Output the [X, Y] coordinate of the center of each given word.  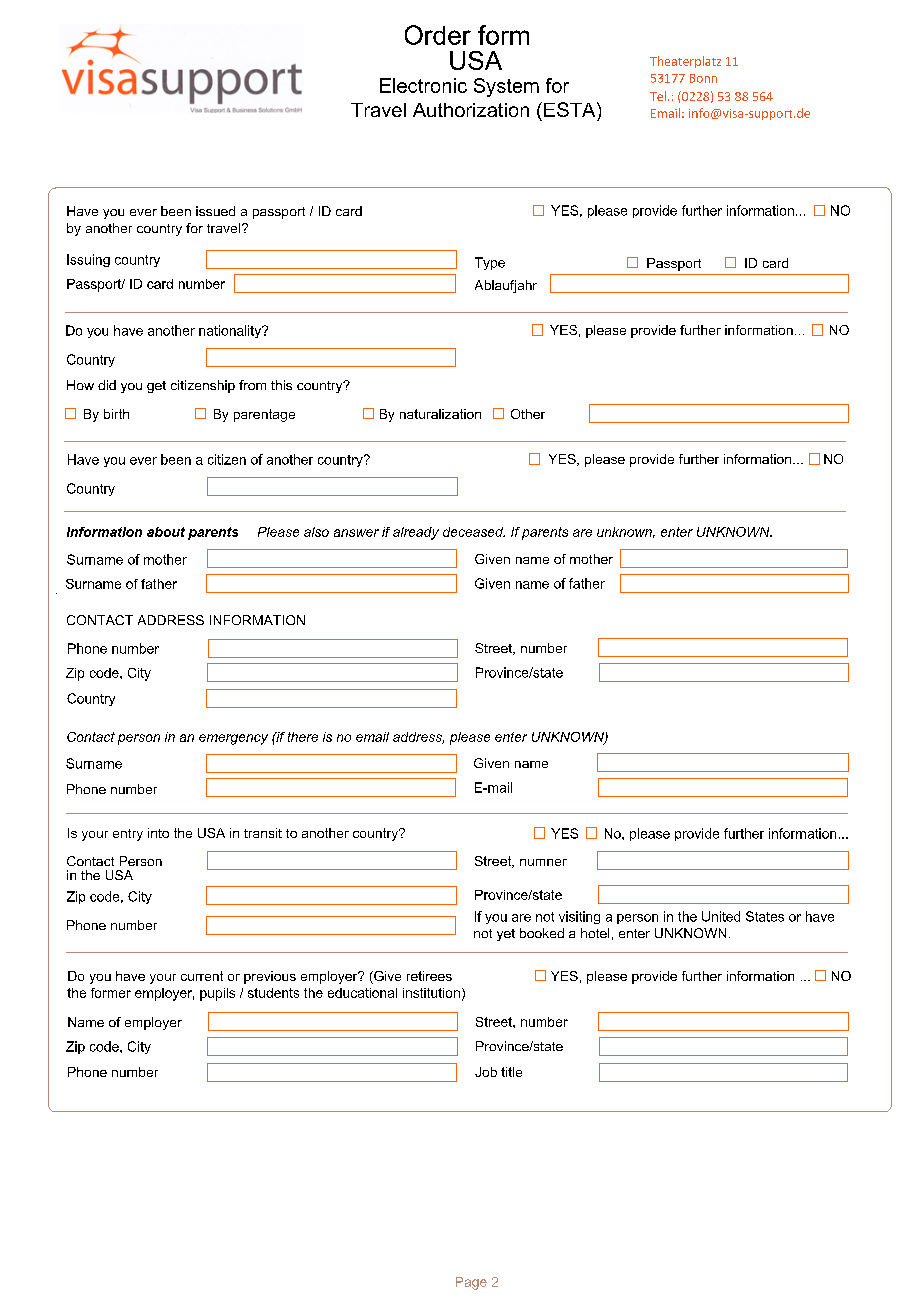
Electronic [423, 85]
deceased [474, 532]
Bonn [703, 78]
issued [215, 211]
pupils [217, 994]
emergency [233, 739]
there [303, 737]
